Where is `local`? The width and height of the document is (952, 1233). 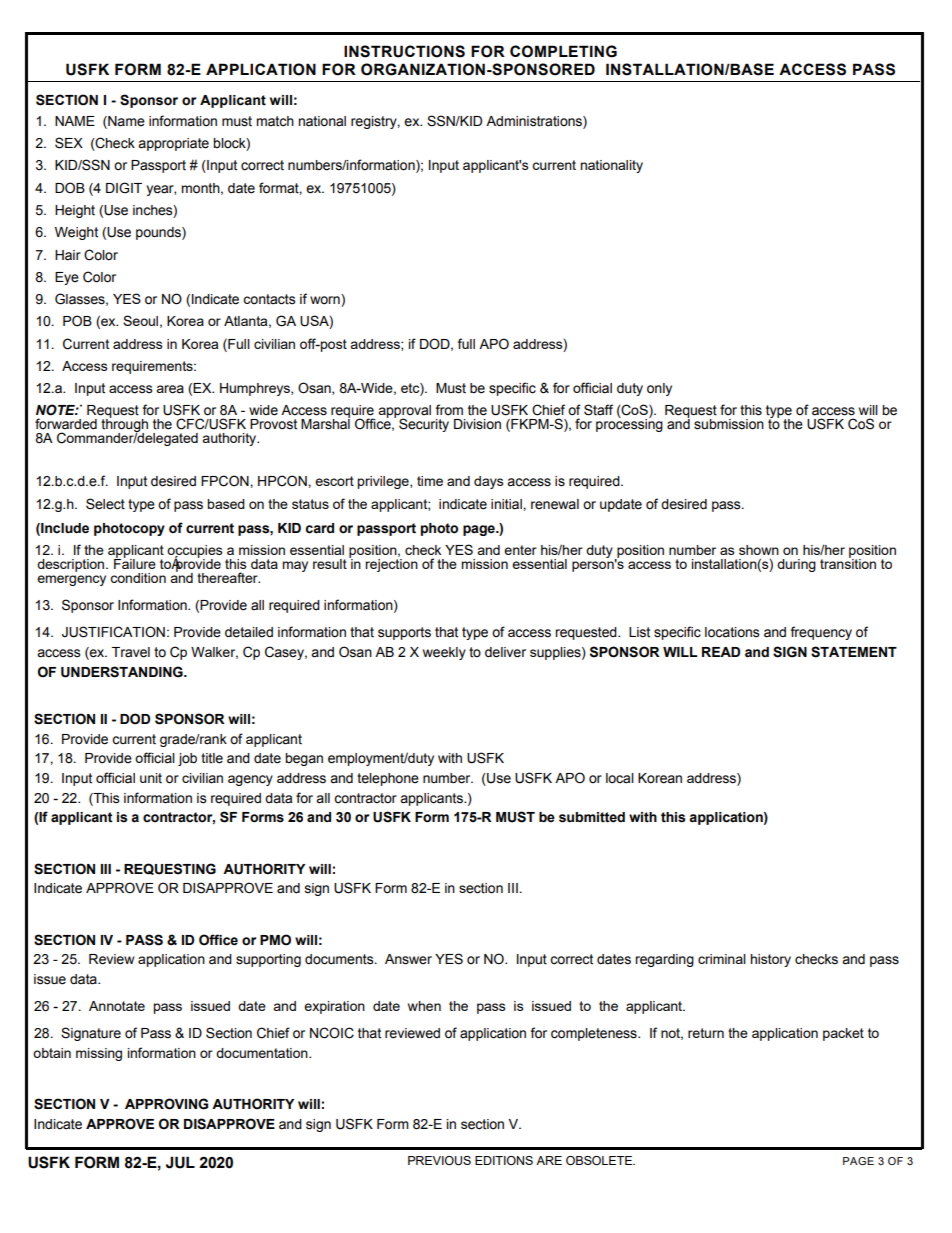 local is located at coordinates (620, 778).
